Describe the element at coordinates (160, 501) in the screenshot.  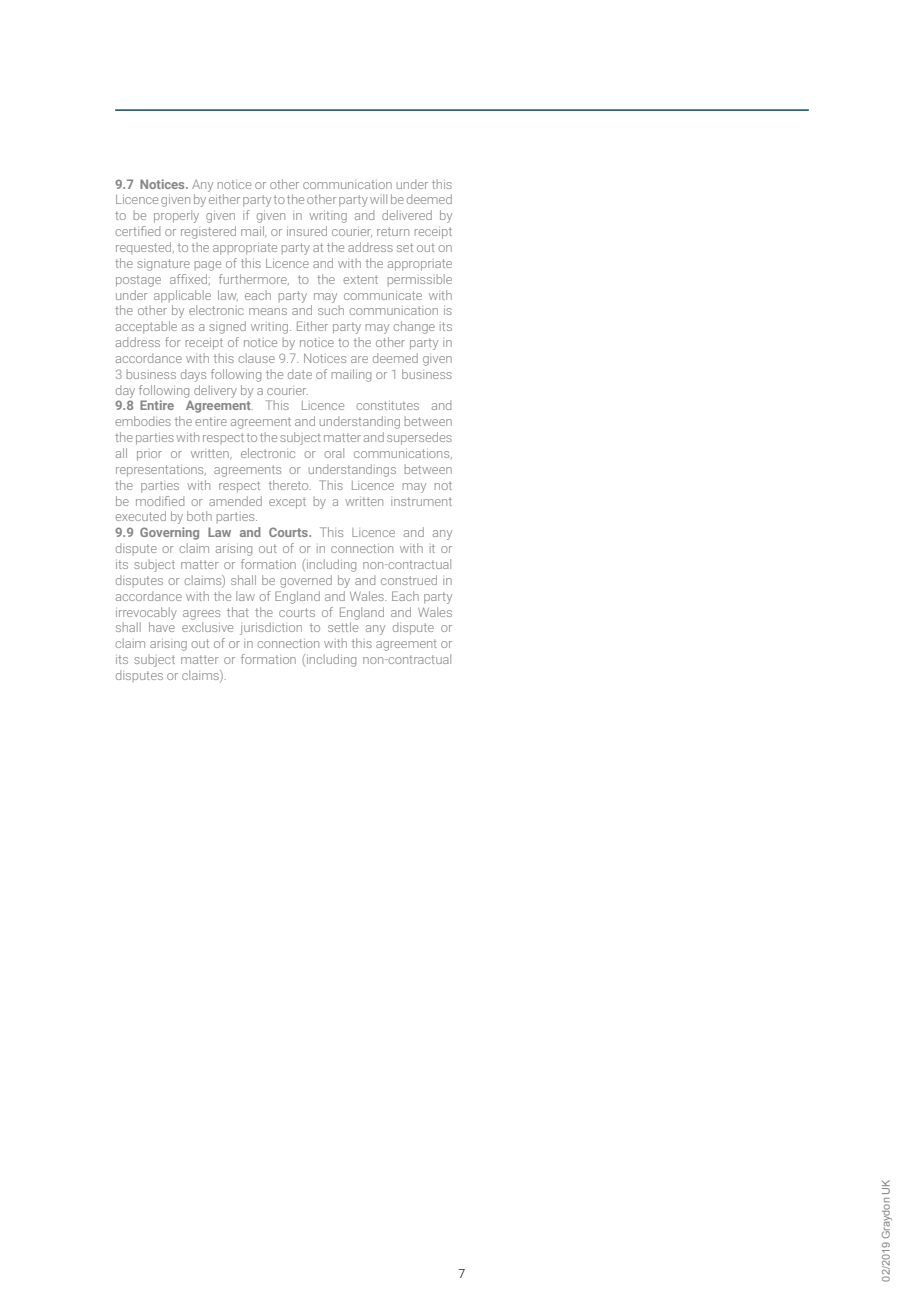
I see `modified` at that location.
